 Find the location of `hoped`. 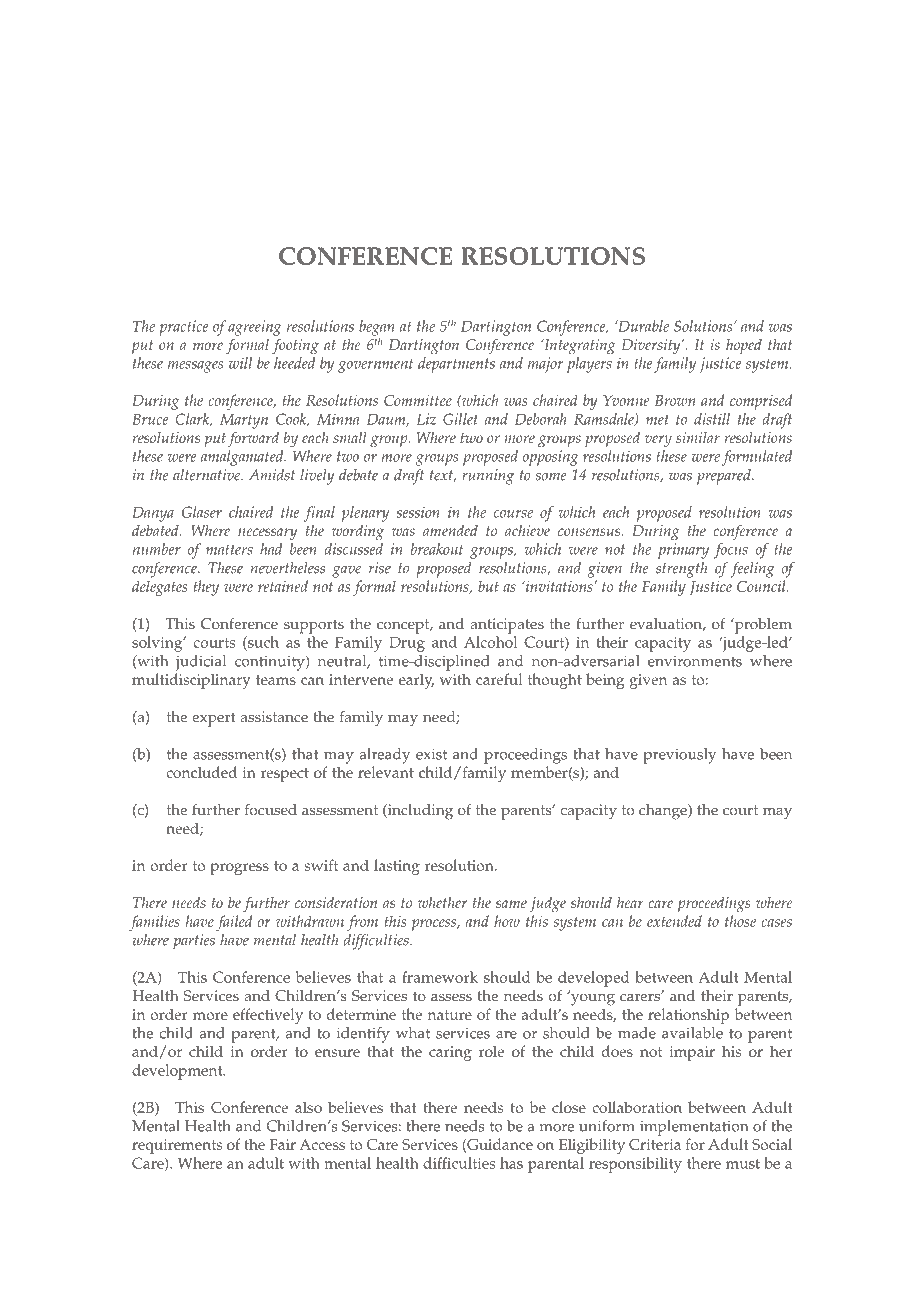

hoped is located at coordinates (744, 346).
